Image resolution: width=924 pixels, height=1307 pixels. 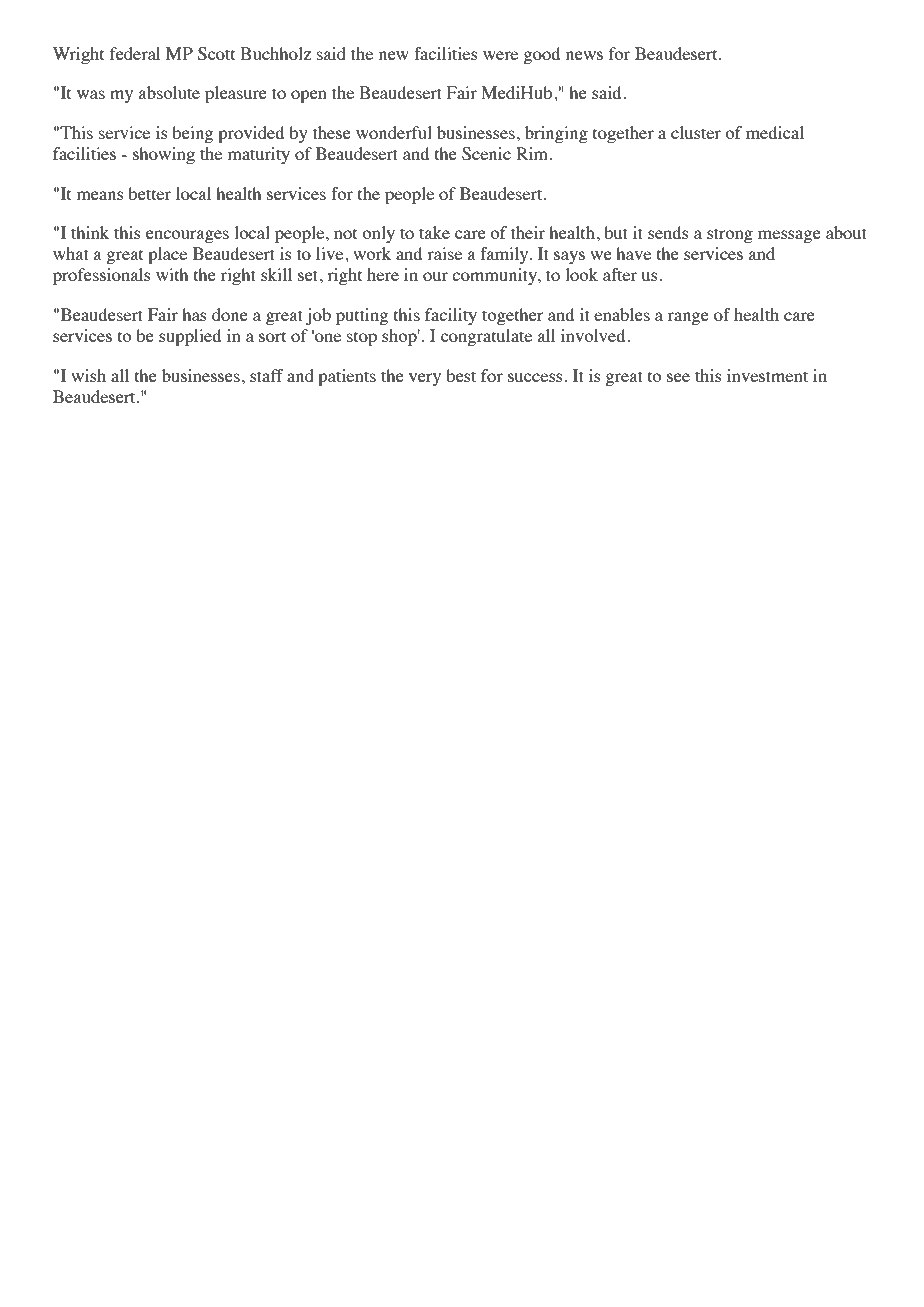 I want to click on news, so click(x=584, y=55).
